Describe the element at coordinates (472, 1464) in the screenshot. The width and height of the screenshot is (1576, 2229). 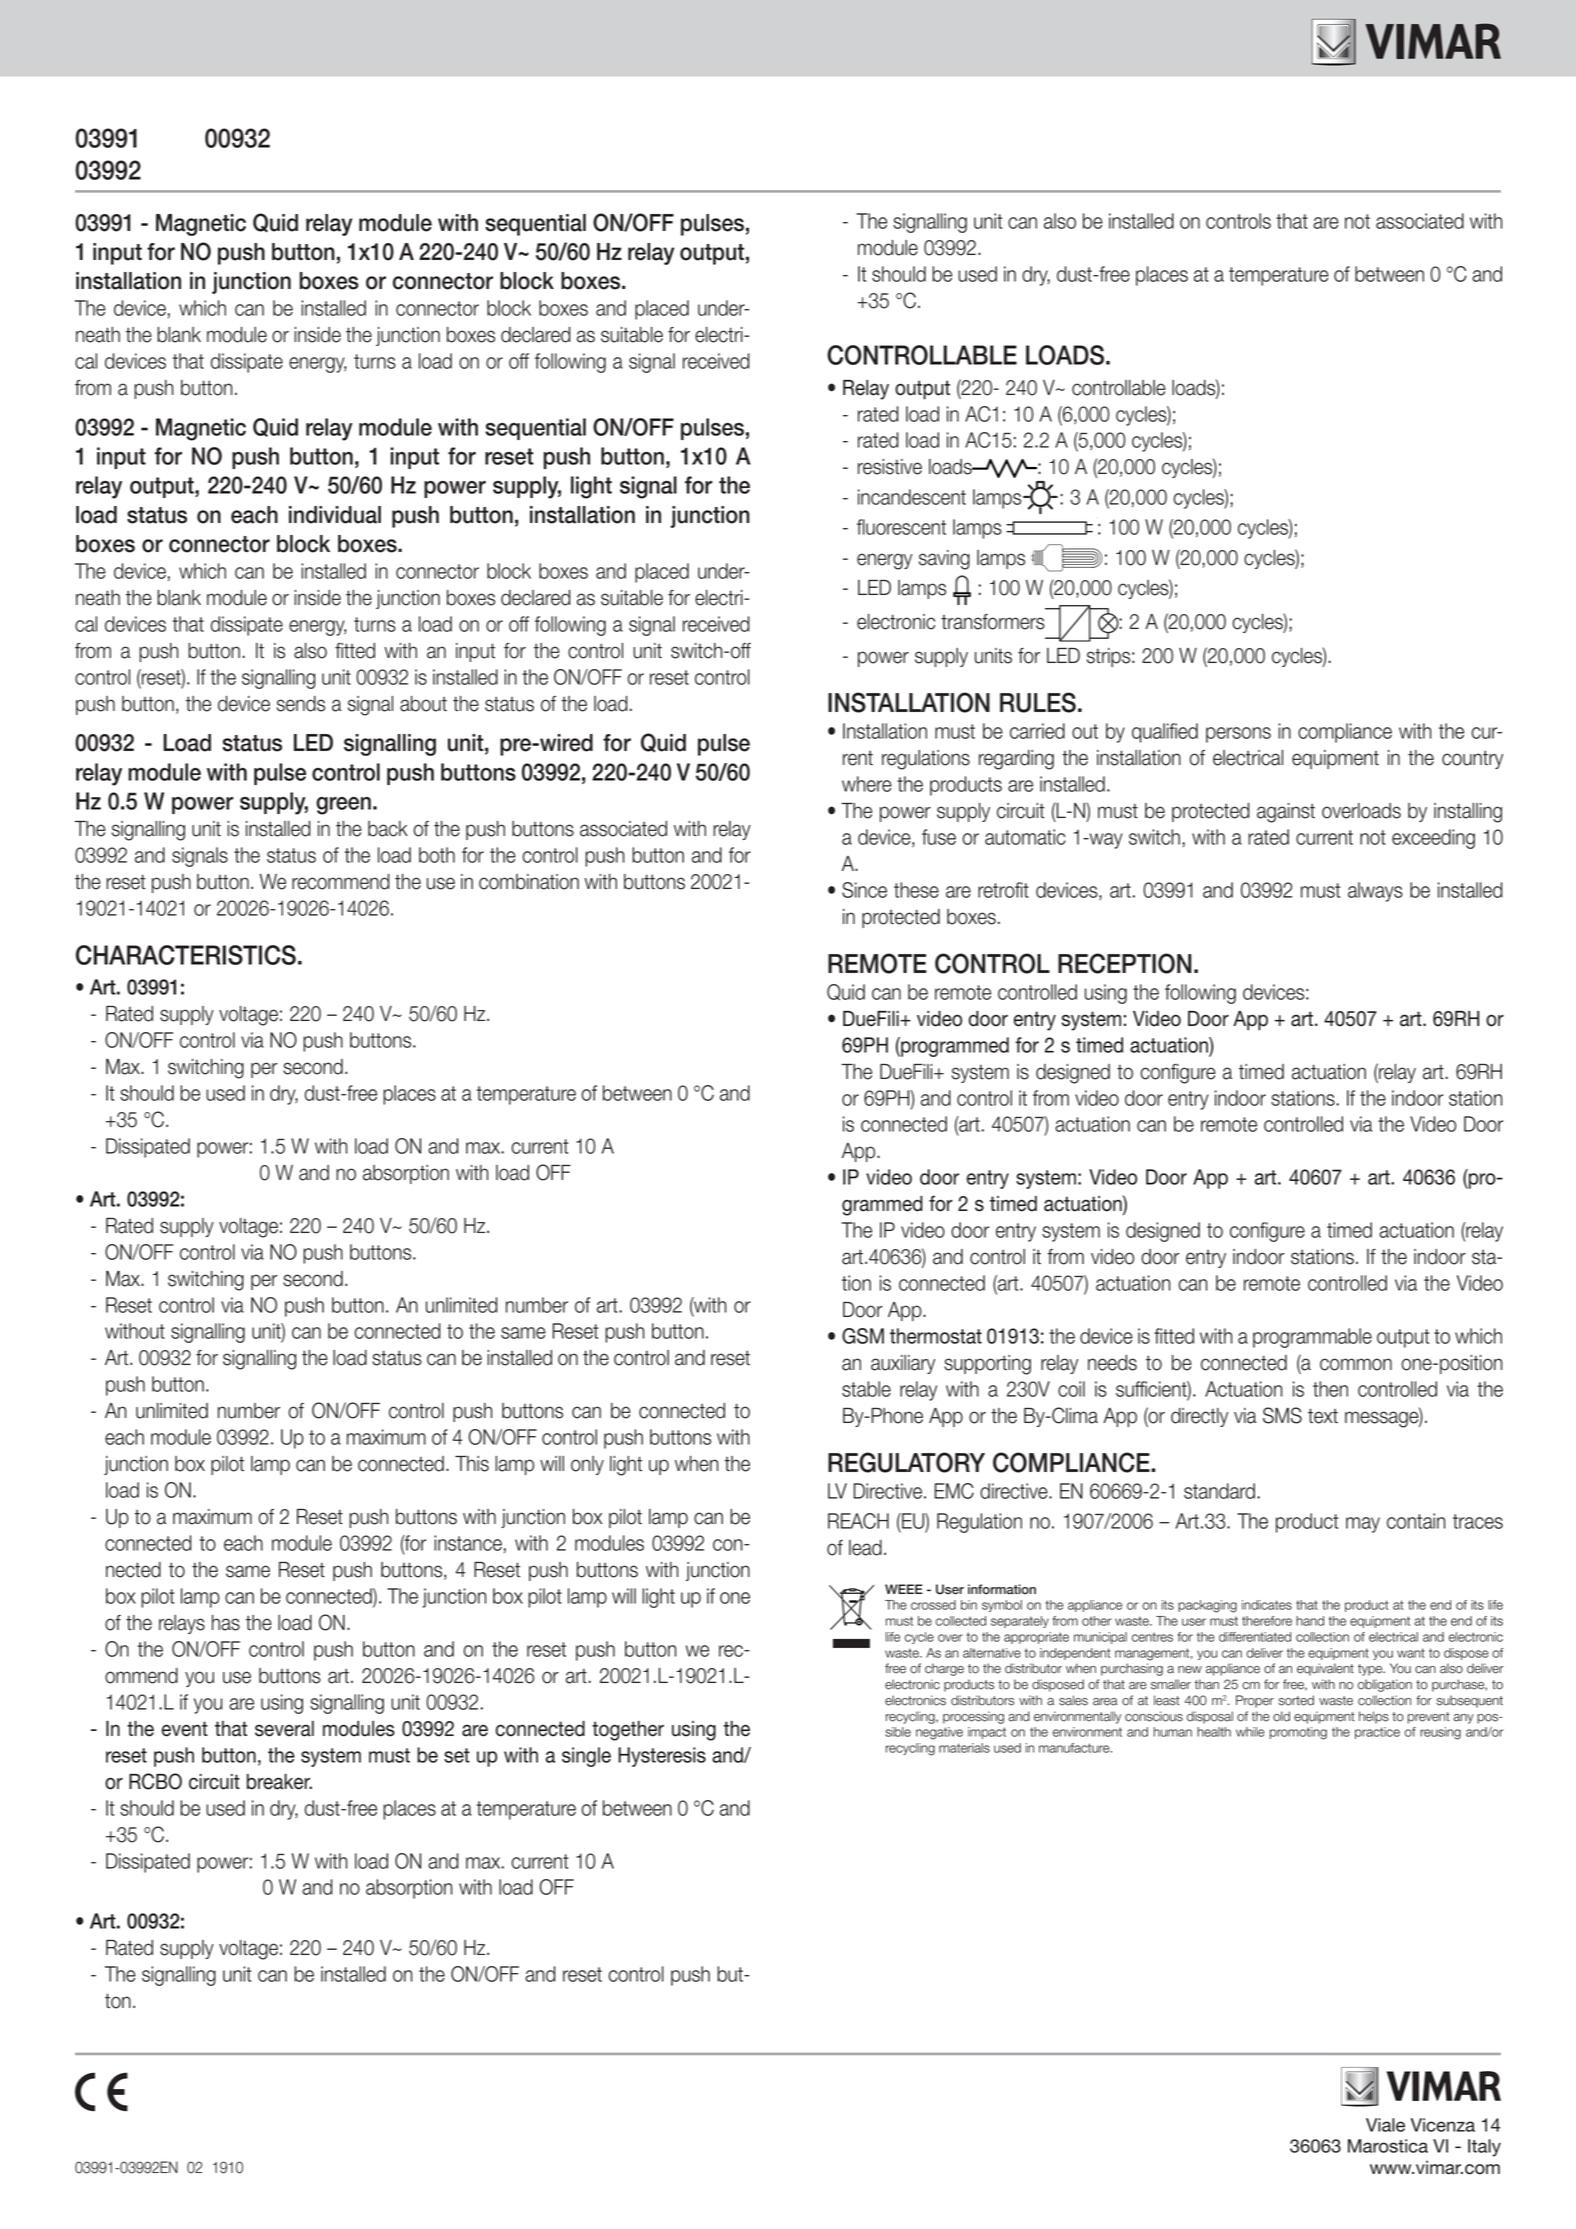
I see `This` at that location.
